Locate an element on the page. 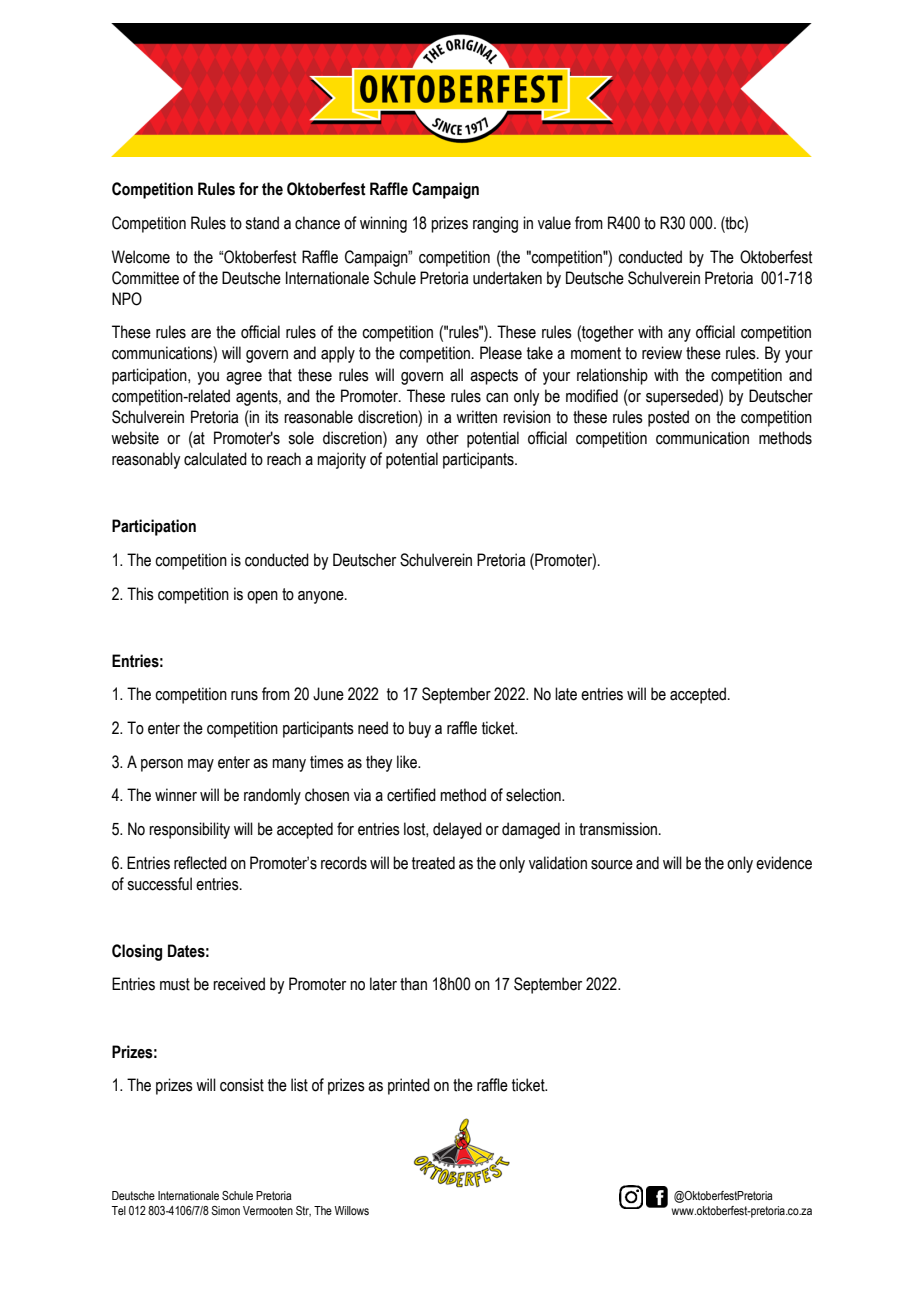 The image size is (924, 1308). review is located at coordinates (662, 353).
